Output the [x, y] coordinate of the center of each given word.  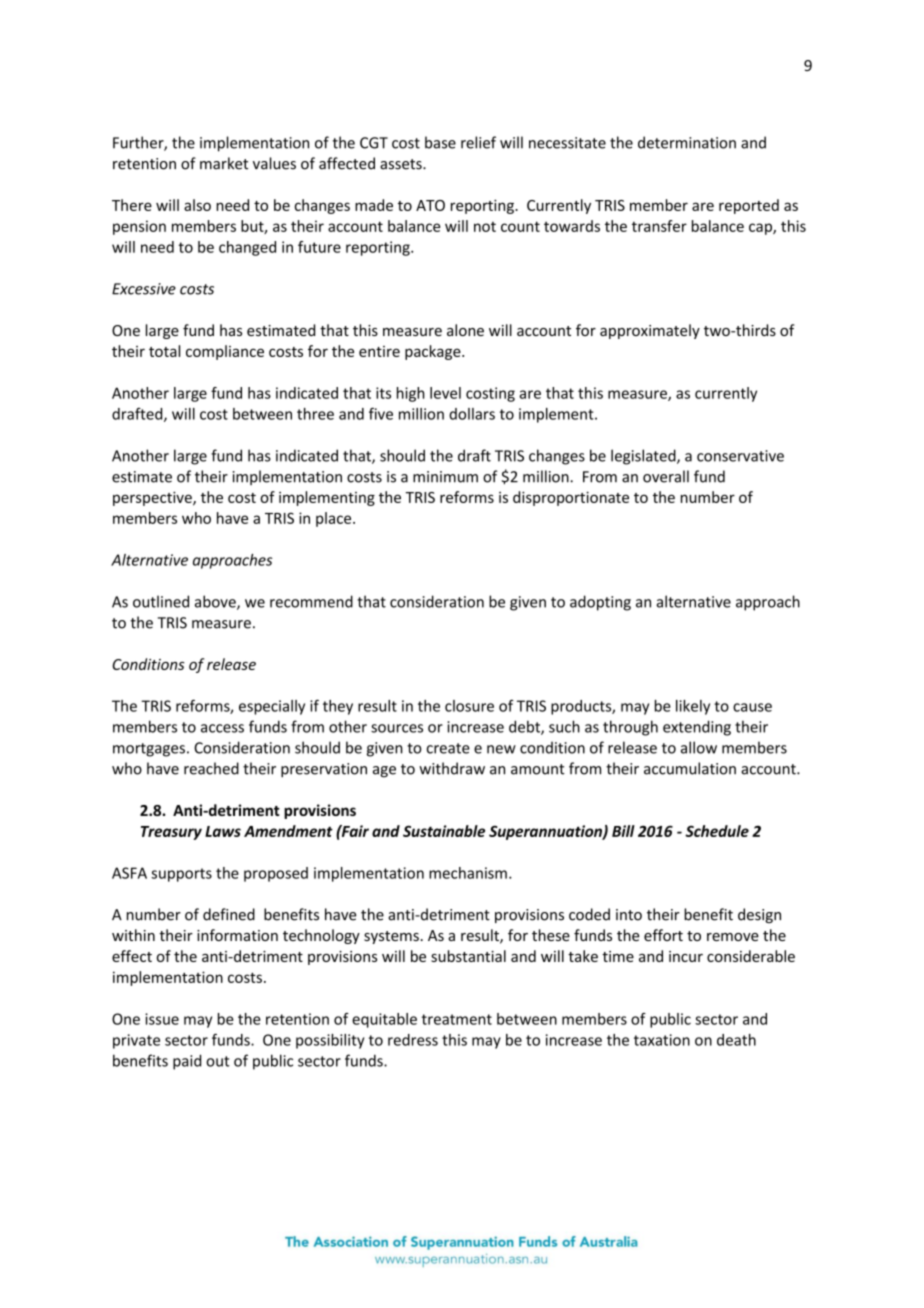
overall [666, 476]
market [224, 163]
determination [687, 142]
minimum [445, 477]
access [222, 728]
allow [699, 747]
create [448, 748]
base [440, 142]
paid [187, 1062]
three [315, 414]
